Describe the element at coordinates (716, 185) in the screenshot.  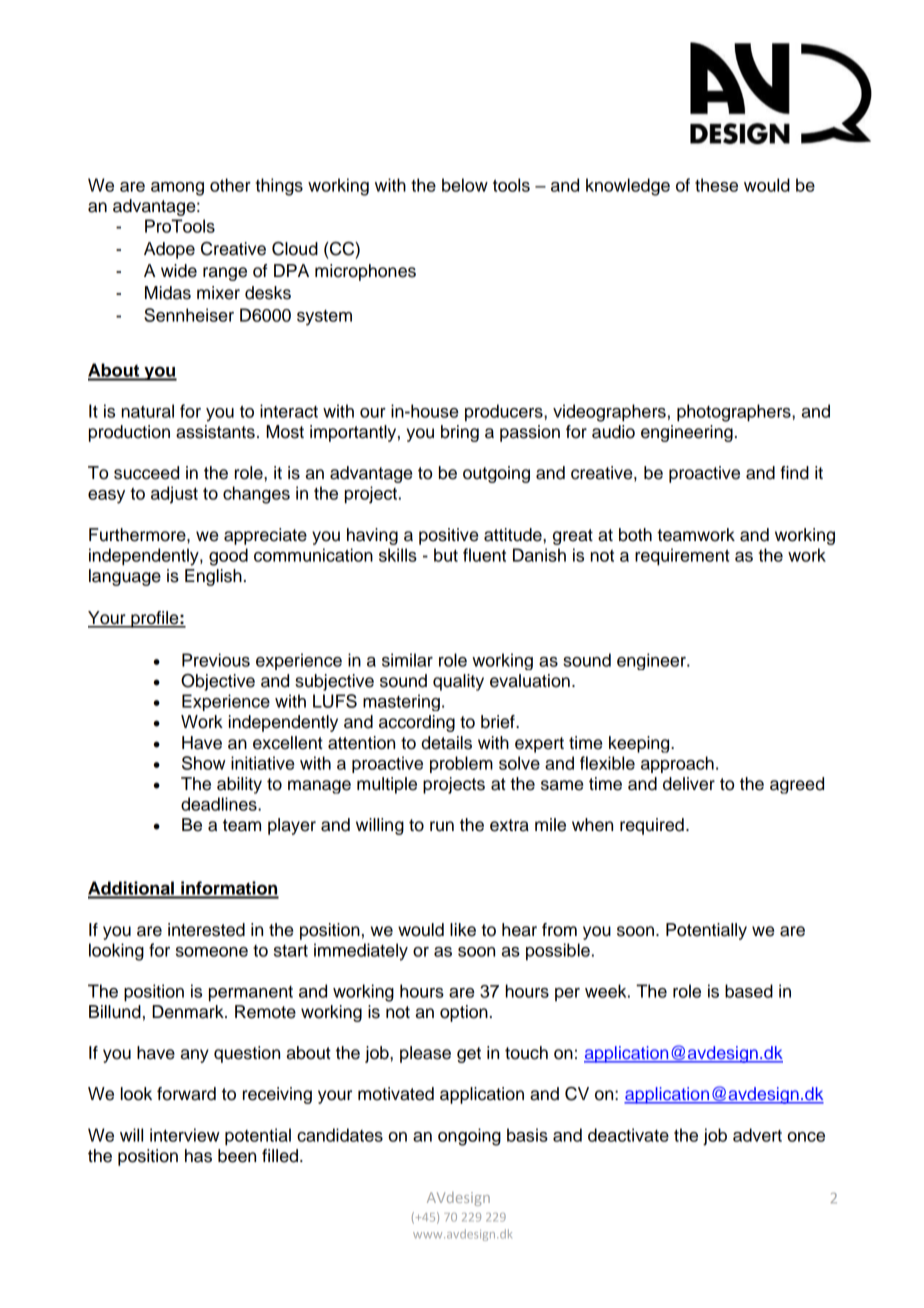
I see `these` at that location.
